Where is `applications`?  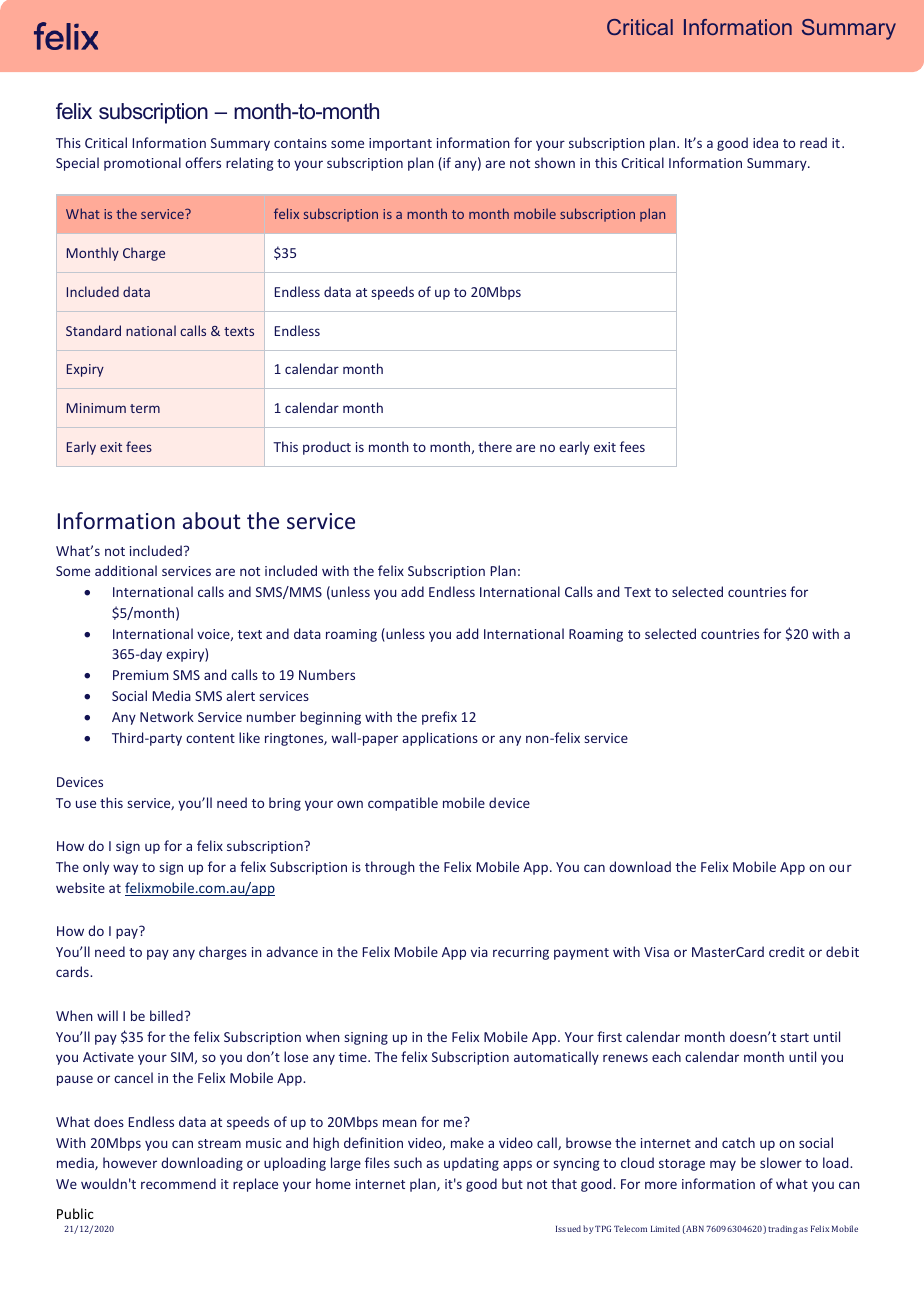 applications is located at coordinates (440, 739).
